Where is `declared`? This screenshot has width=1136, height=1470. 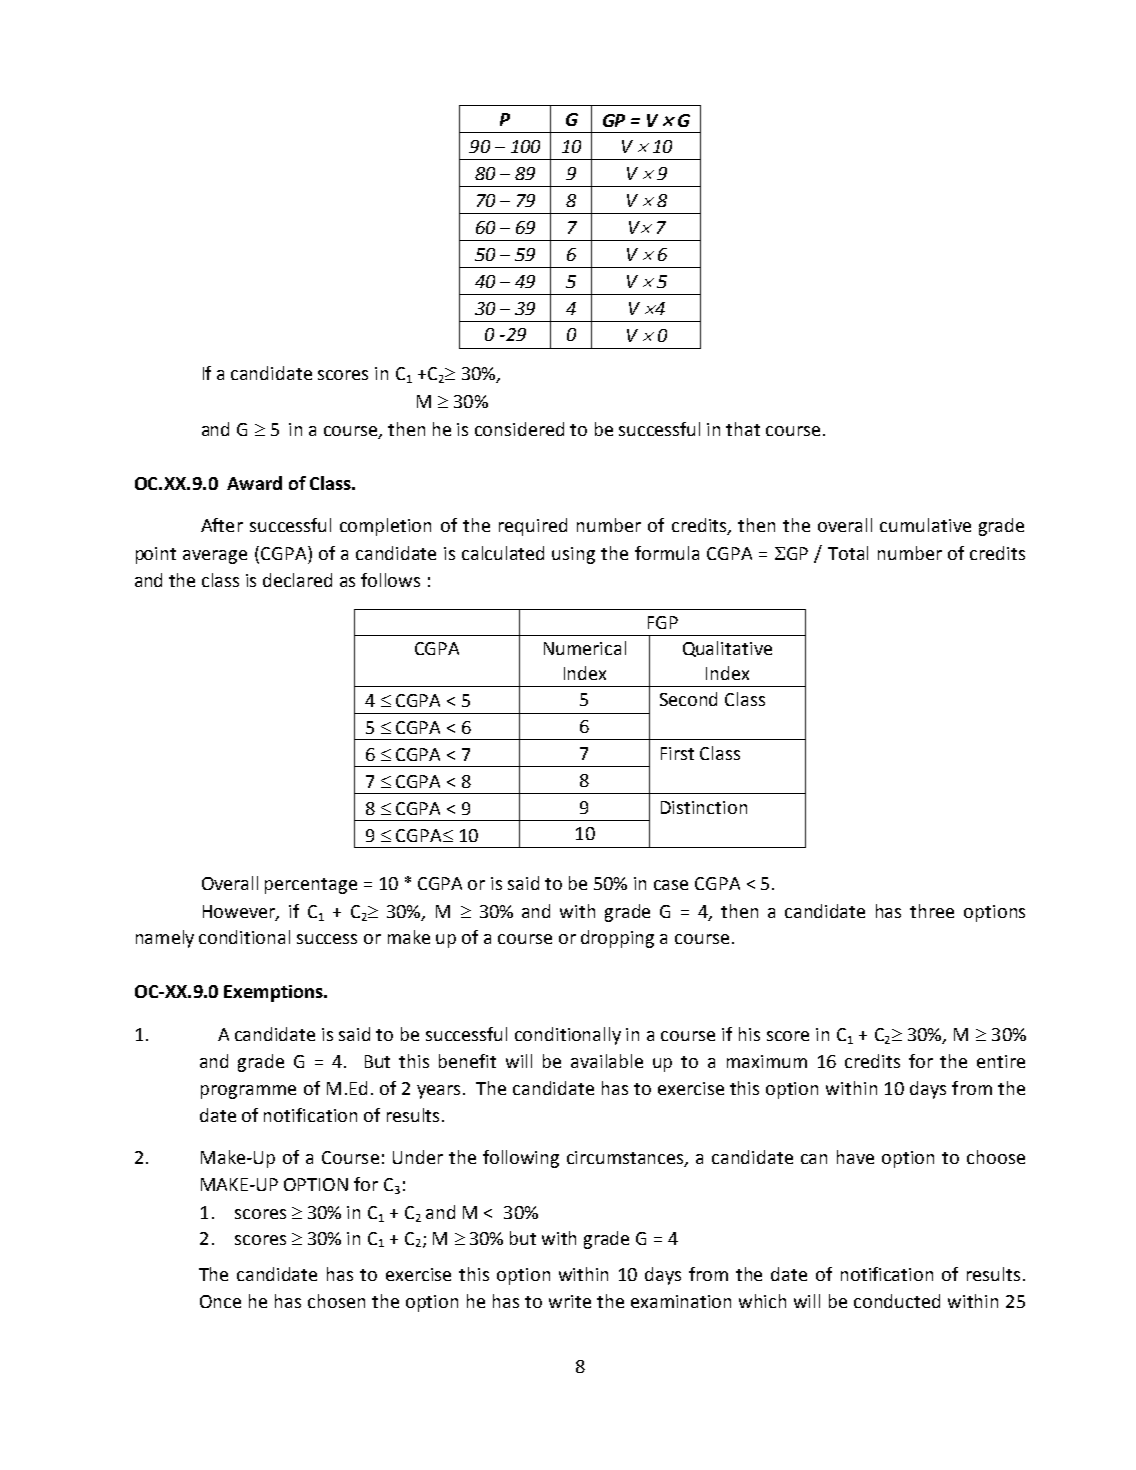
declared is located at coordinates (297, 580).
